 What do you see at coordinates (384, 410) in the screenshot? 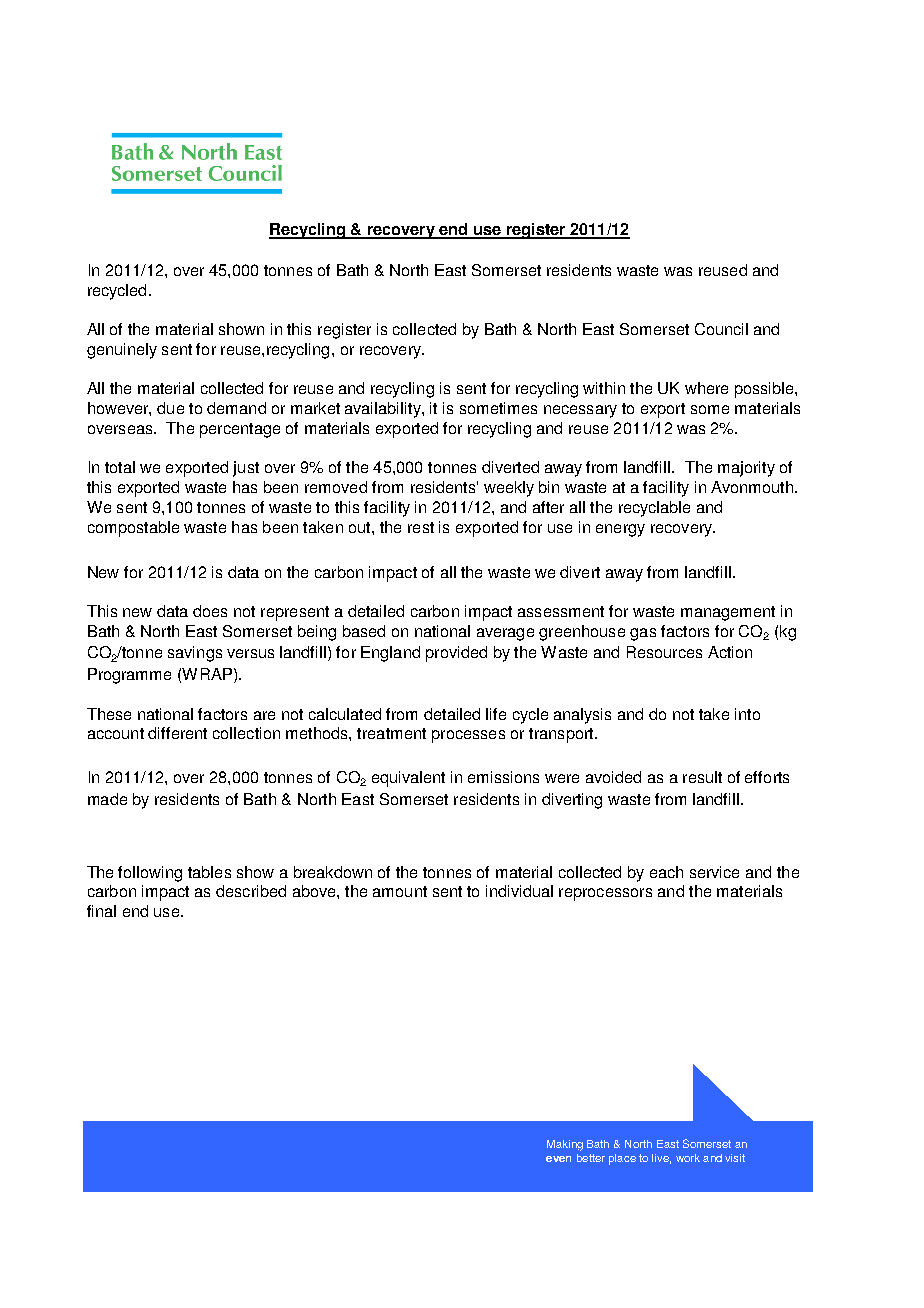
I see `availability` at bounding box center [384, 410].
